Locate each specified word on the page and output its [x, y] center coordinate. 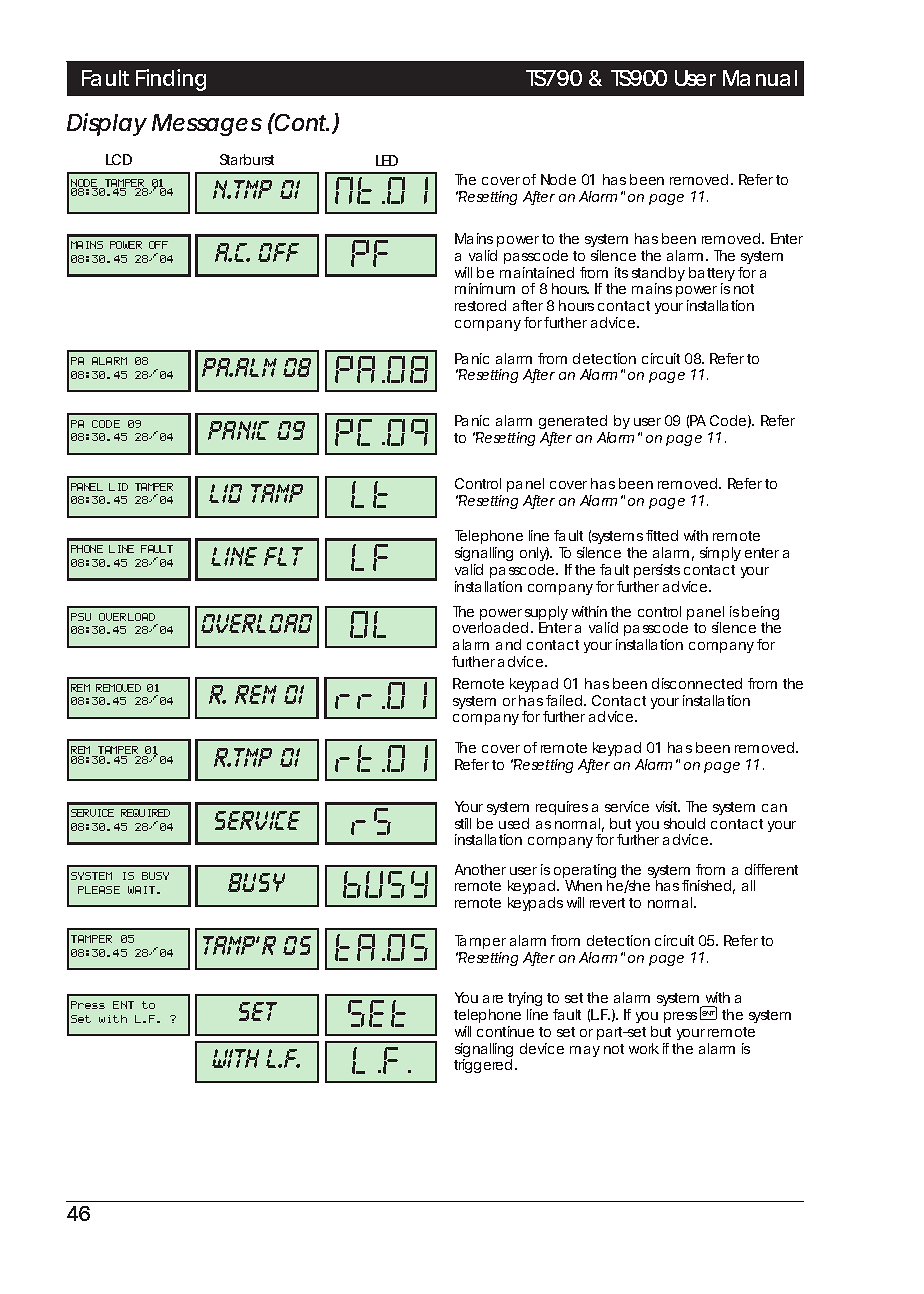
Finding [171, 80]
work [644, 1048]
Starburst [247, 159]
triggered [483, 1066]
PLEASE [99, 890]
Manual [760, 78]
